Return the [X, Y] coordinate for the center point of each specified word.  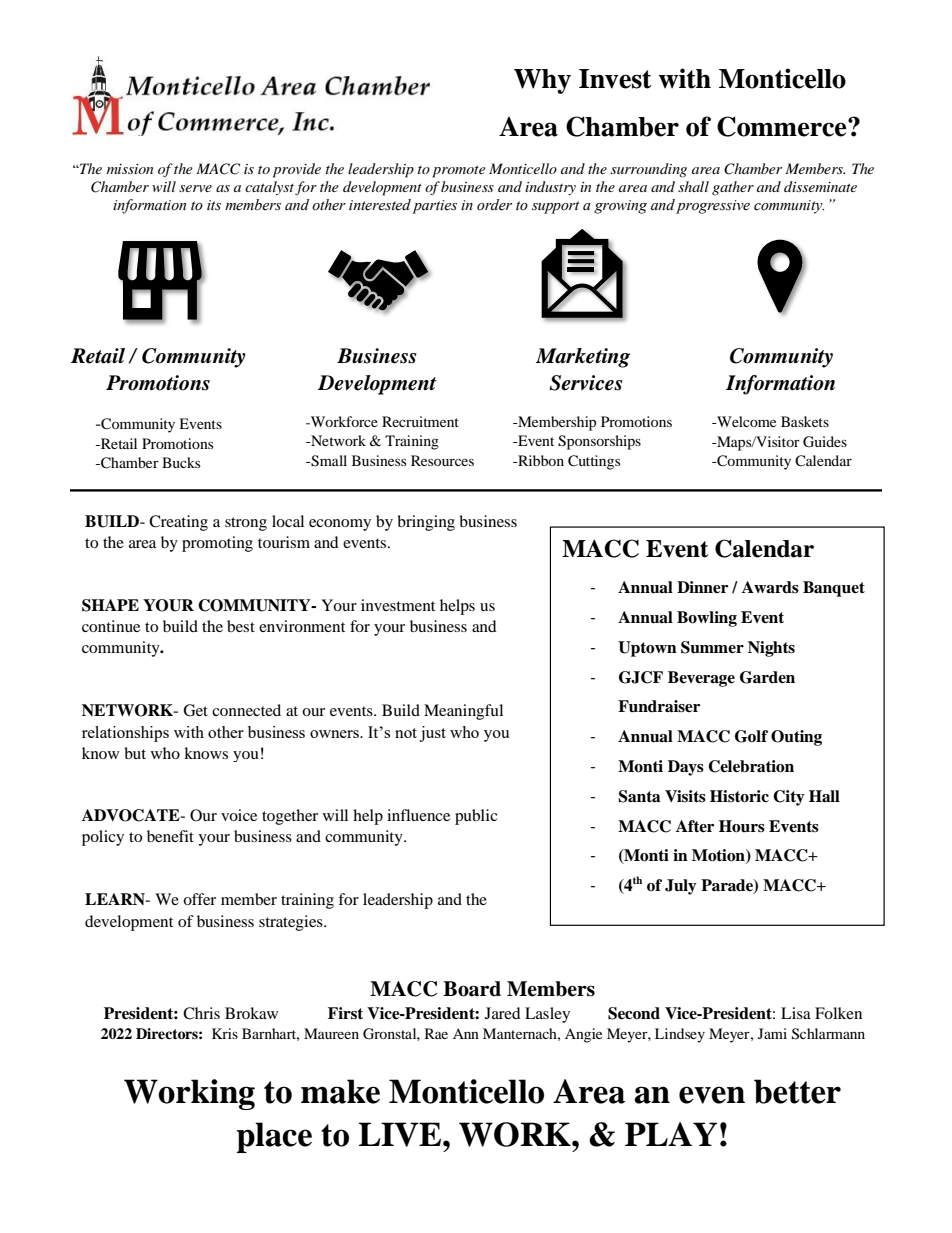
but [135, 753]
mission [130, 169]
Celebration [751, 766]
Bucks [181, 462]
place [274, 1137]
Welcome [745, 421]
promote [459, 171]
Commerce [783, 126]
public [476, 817]
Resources [442, 460]
